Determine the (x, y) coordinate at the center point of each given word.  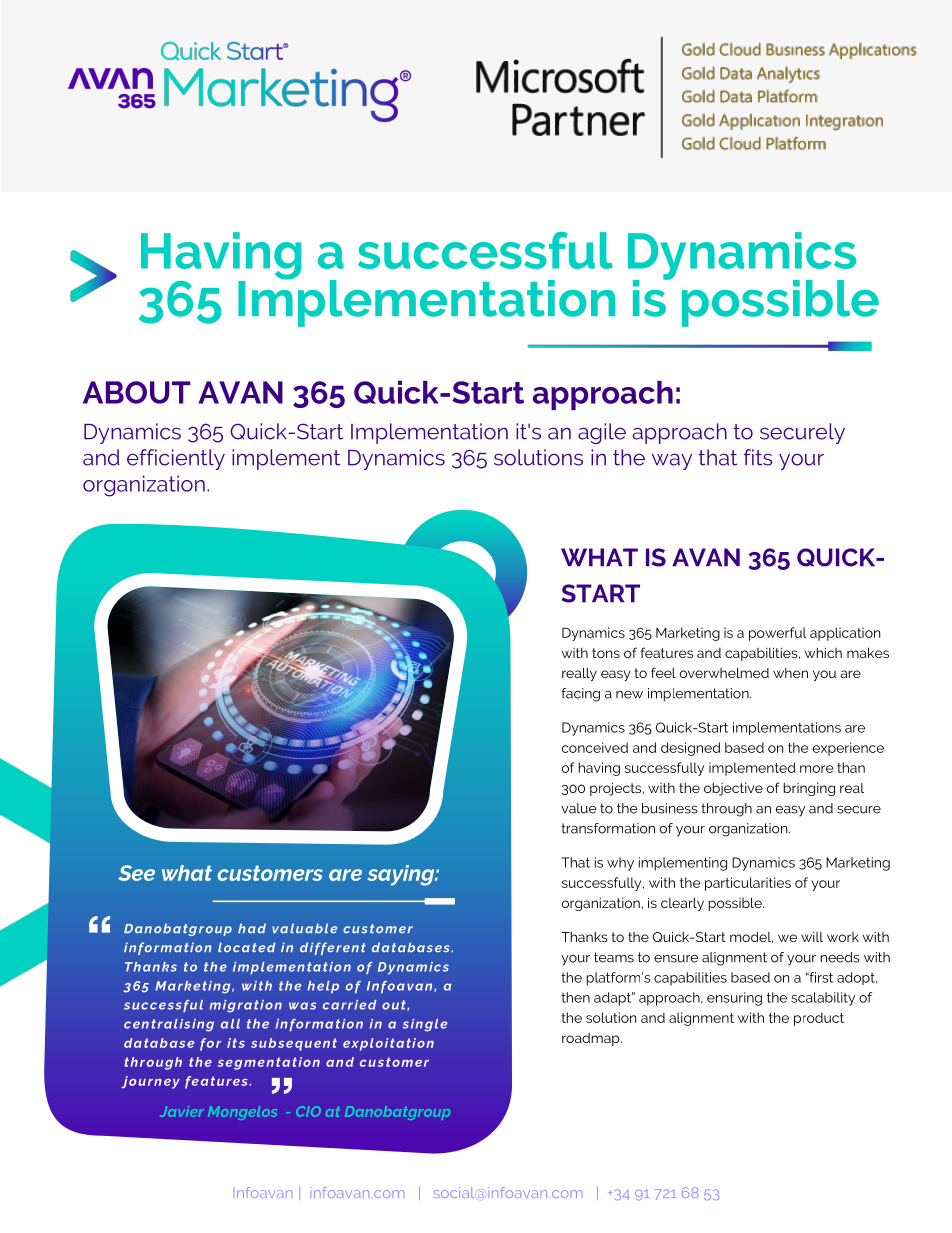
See (136, 873)
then (575, 997)
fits (758, 457)
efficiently (176, 459)
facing (580, 695)
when (790, 673)
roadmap (592, 1039)
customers (270, 873)
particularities (748, 884)
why (620, 864)
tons (606, 653)
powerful (777, 634)
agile (602, 433)
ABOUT (137, 392)
